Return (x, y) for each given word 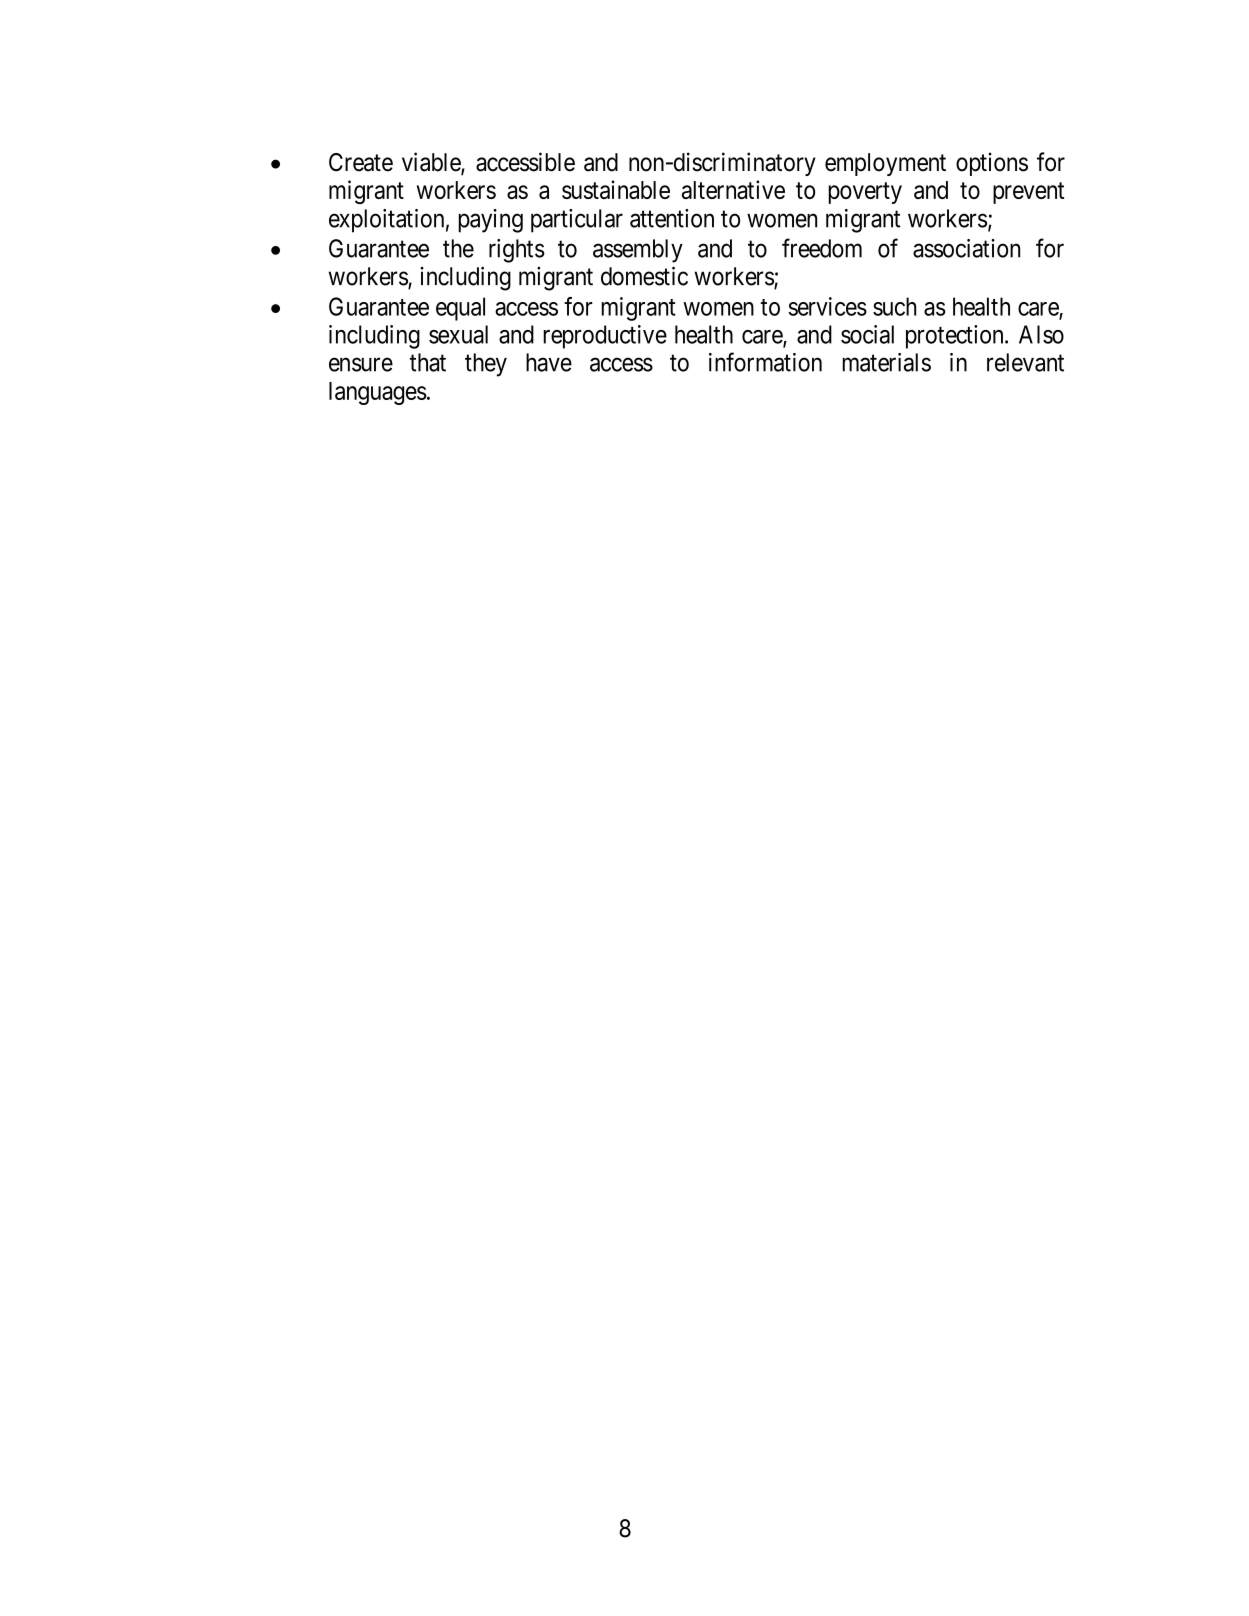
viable (432, 163)
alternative (733, 189)
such (894, 306)
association (966, 248)
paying (490, 221)
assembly (638, 251)
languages (378, 393)
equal (460, 309)
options (992, 164)
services (828, 306)
